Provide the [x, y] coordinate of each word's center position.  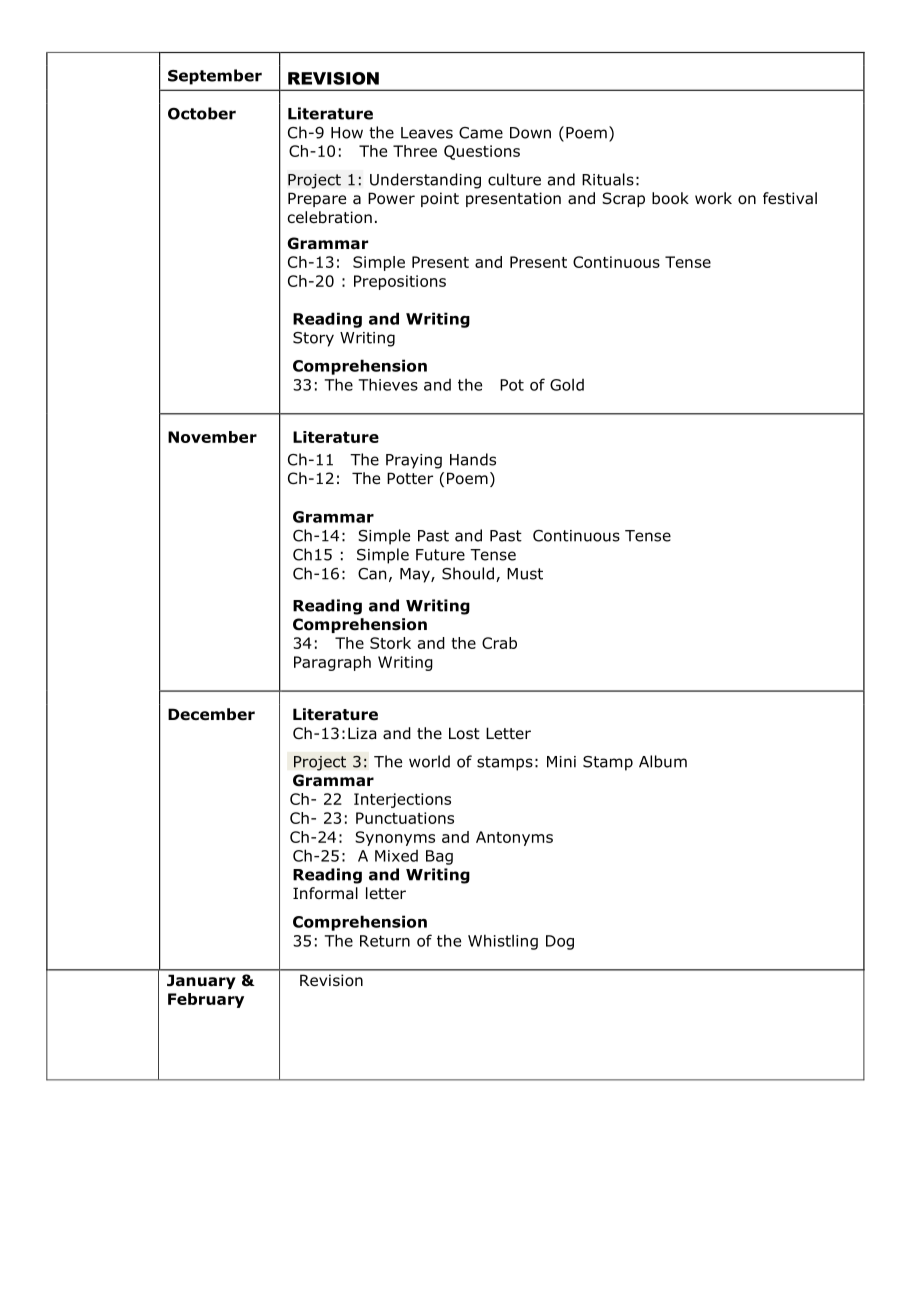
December [211, 714]
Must [525, 574]
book [670, 198]
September [215, 77]
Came [481, 133]
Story [313, 339]
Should [468, 573]
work [713, 198]
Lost [464, 733]
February [206, 1000]
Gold [567, 384]
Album [663, 761]
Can [372, 574]
